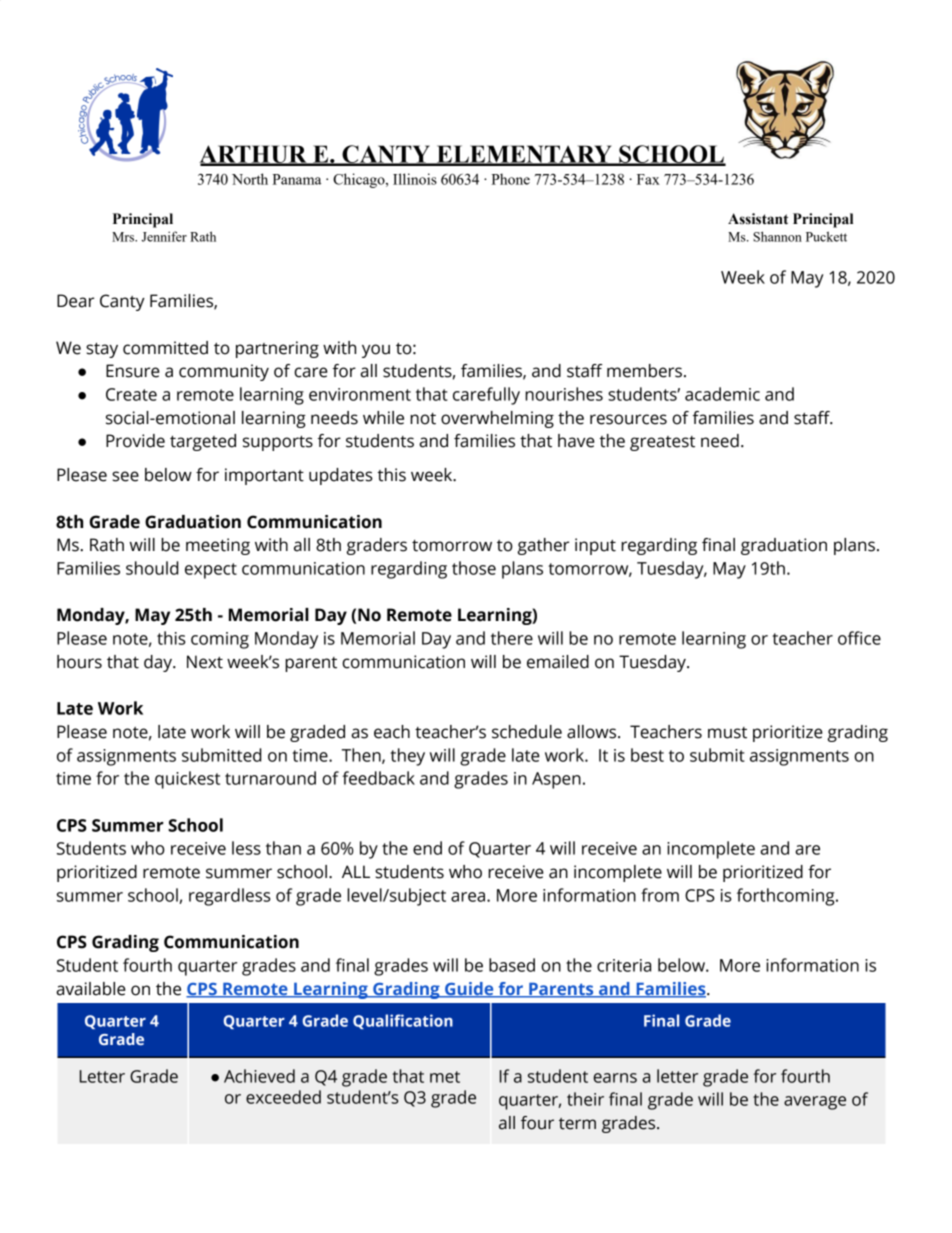 This page has width=952, height=1233. Describe the element at coordinates (205, 662) in the page. I see `Next` at that location.
